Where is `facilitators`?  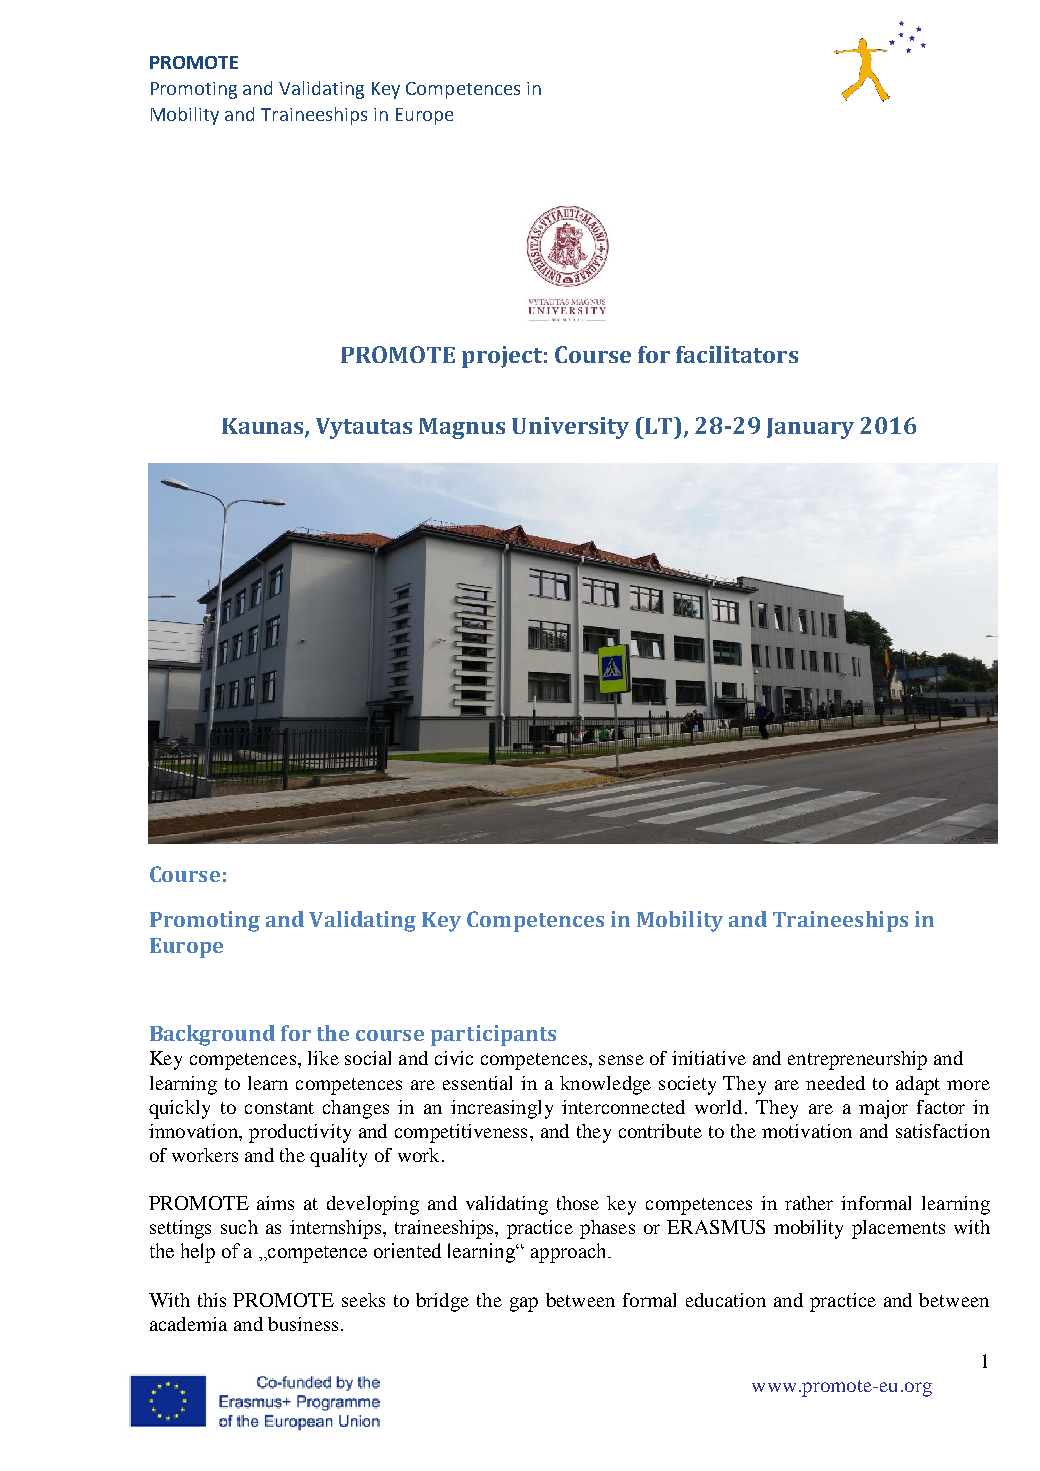
facilitators is located at coordinates (737, 354).
